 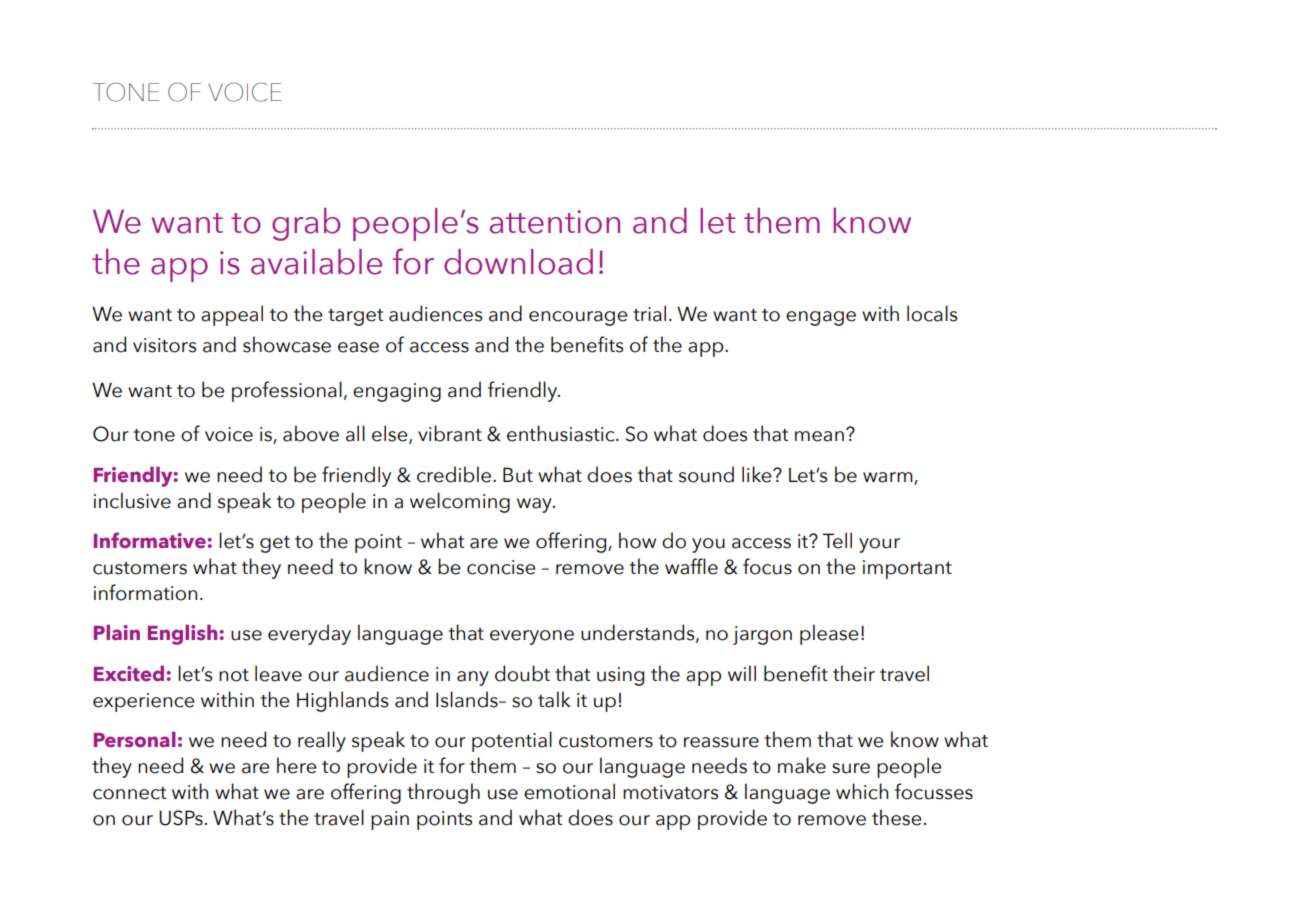 I want to click on Tell, so click(x=837, y=540).
